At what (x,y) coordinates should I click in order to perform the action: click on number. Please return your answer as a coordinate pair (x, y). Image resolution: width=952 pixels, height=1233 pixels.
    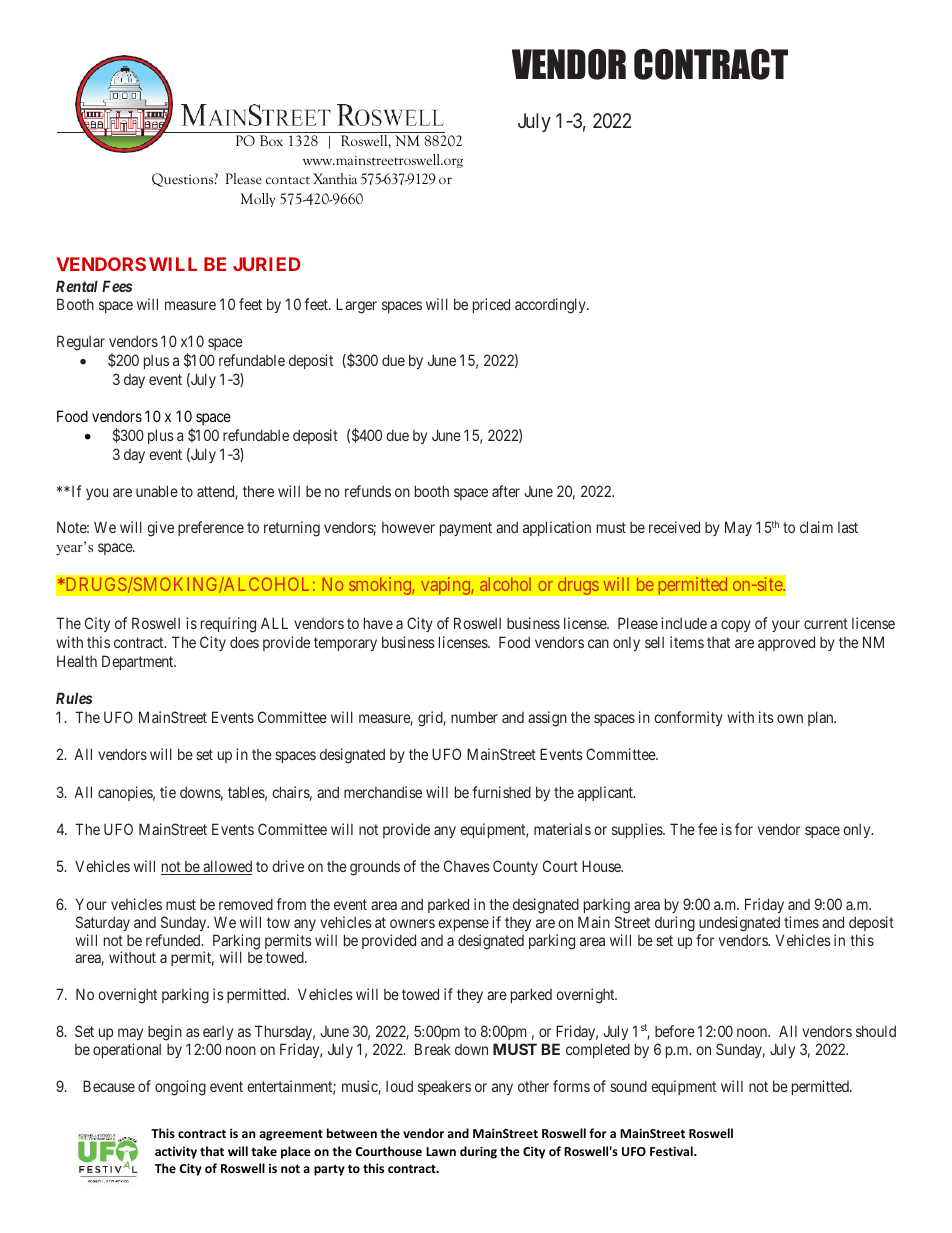
    Looking at the image, I should click on (474, 717).
